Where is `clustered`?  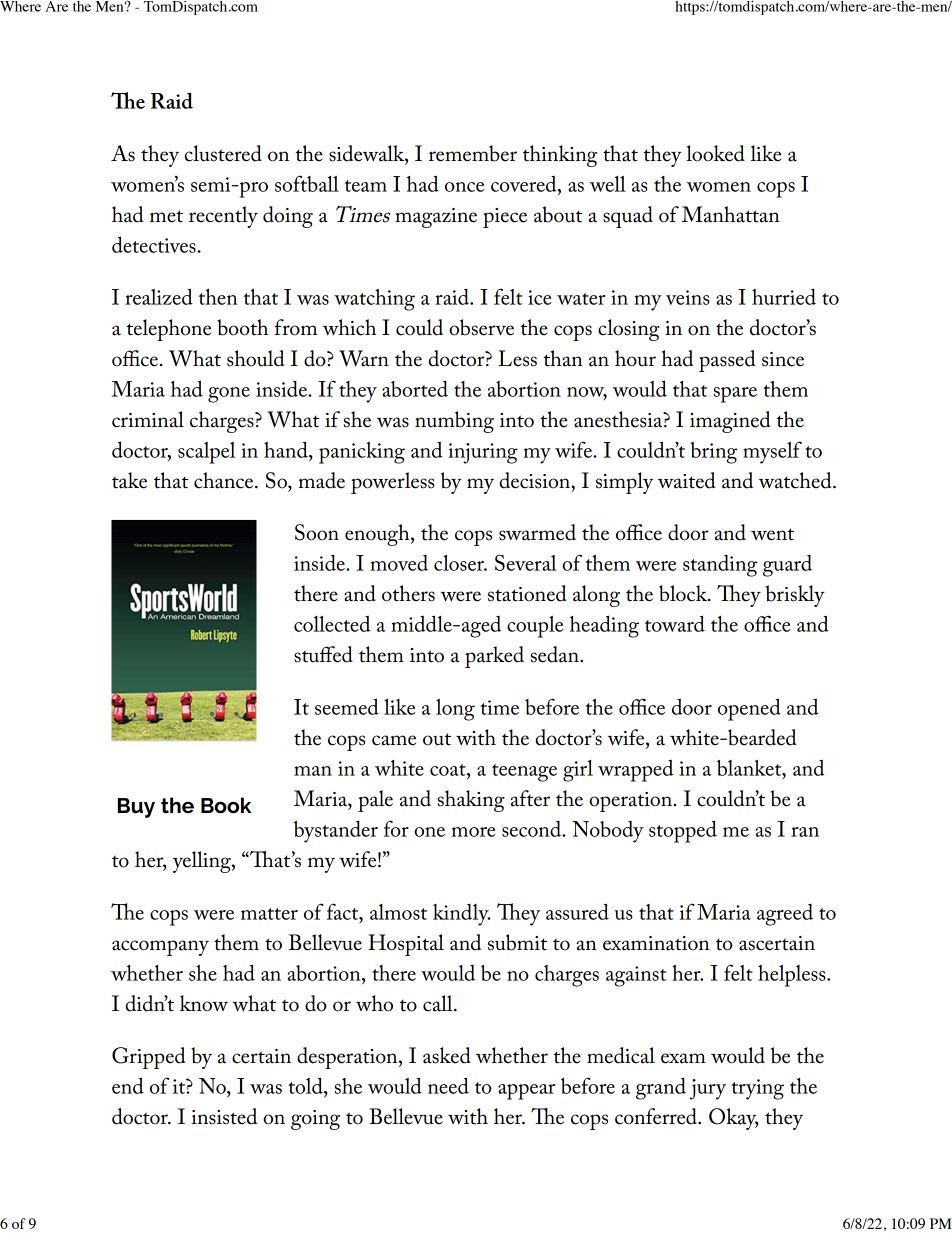
clustered is located at coordinates (223, 153).
